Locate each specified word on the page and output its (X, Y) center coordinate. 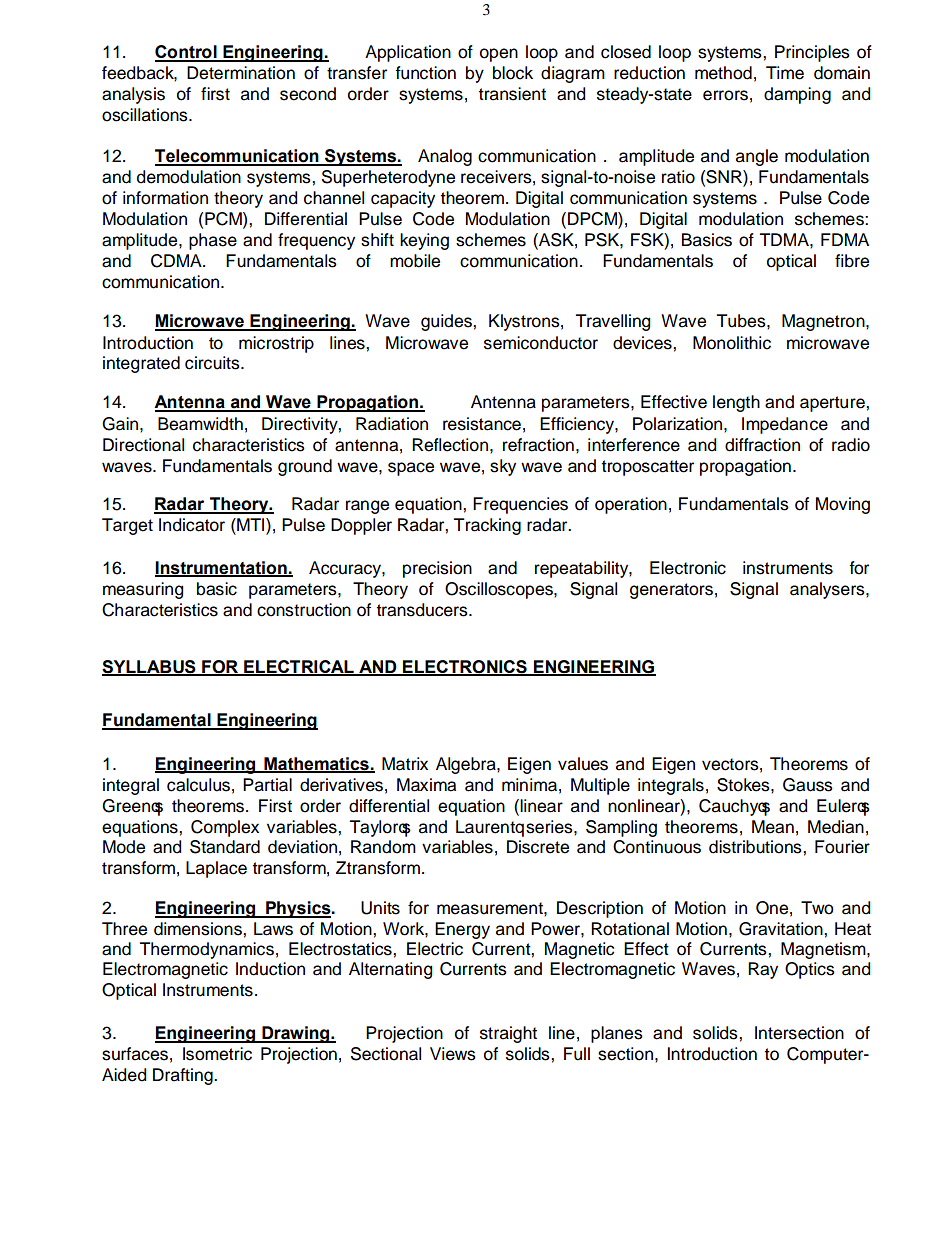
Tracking (487, 526)
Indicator (192, 525)
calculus (198, 785)
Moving (843, 505)
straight (508, 1034)
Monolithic (732, 343)
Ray (763, 970)
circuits (213, 363)
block (513, 73)
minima (529, 785)
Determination (241, 73)
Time (785, 73)
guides (447, 322)
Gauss (808, 785)
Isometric (217, 1054)
